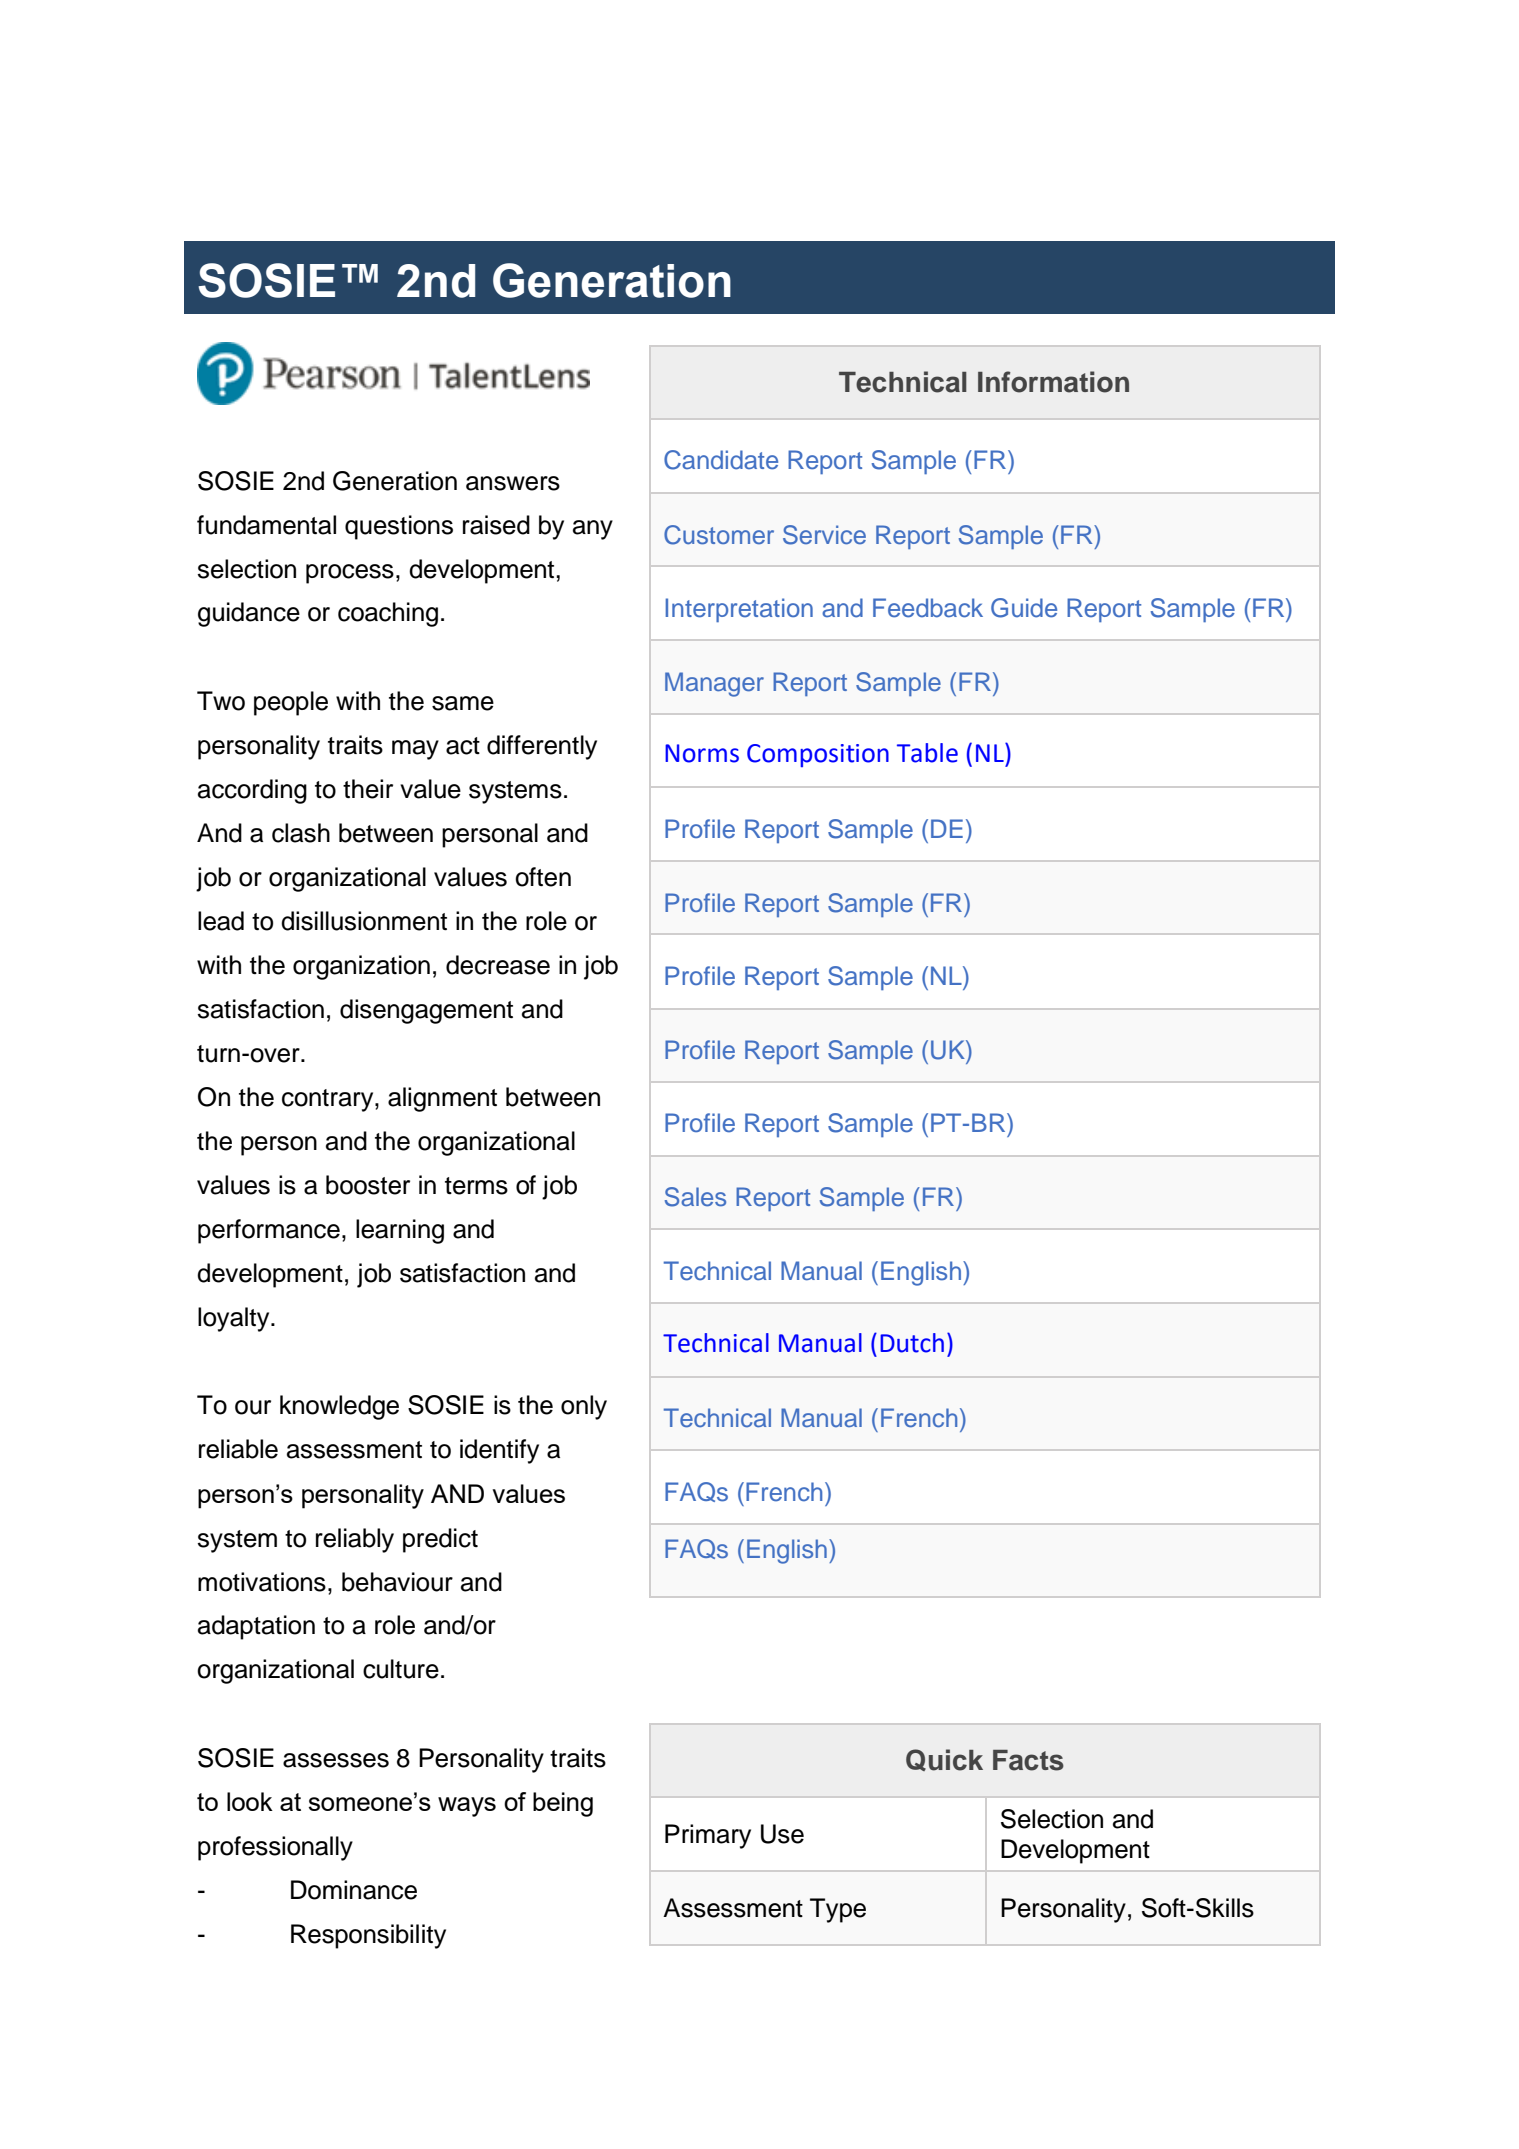 The height and width of the document is (2149, 1519). I want to click on Dominance, so click(354, 1890).
